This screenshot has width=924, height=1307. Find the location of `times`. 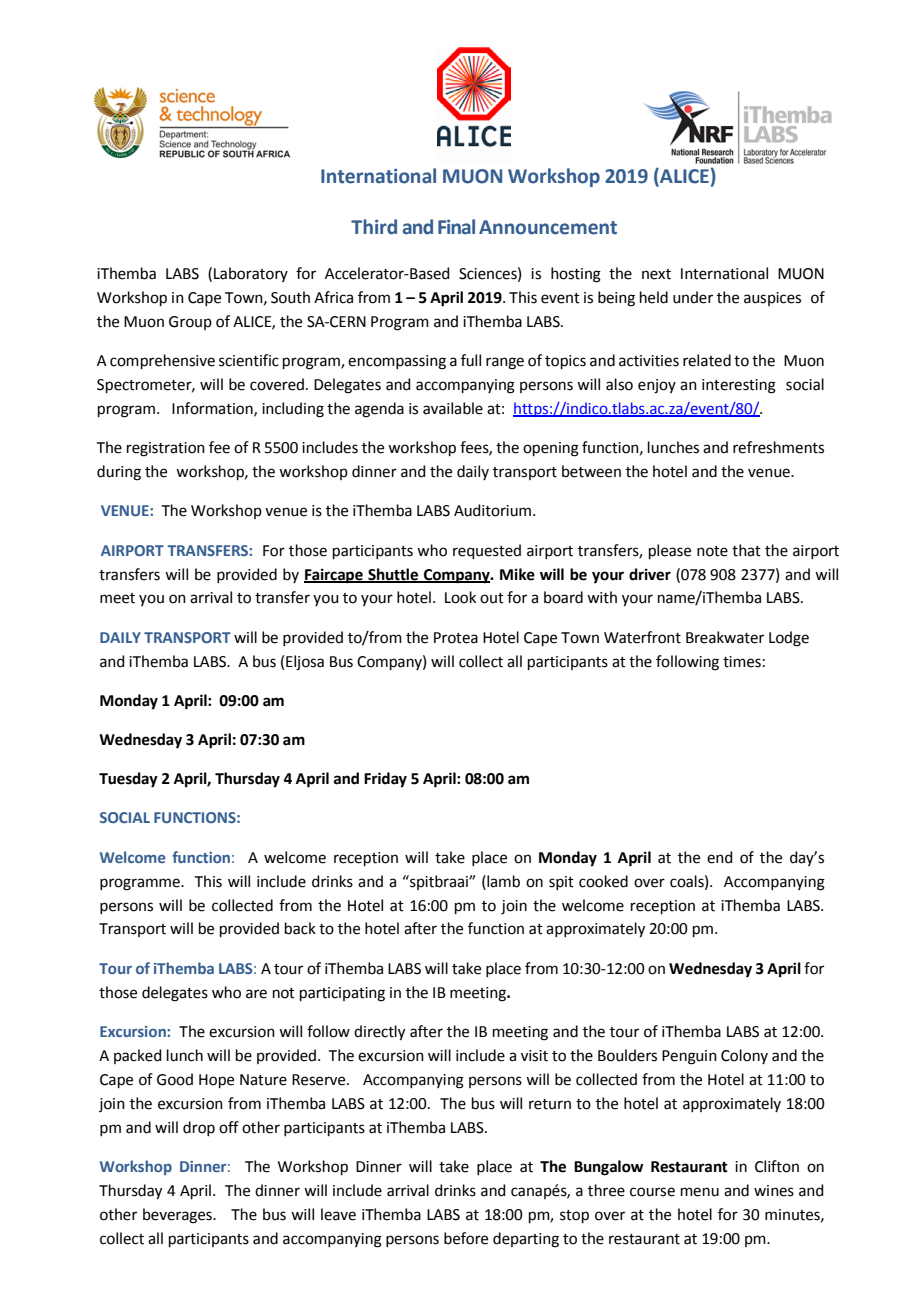

times is located at coordinates (742, 662).
